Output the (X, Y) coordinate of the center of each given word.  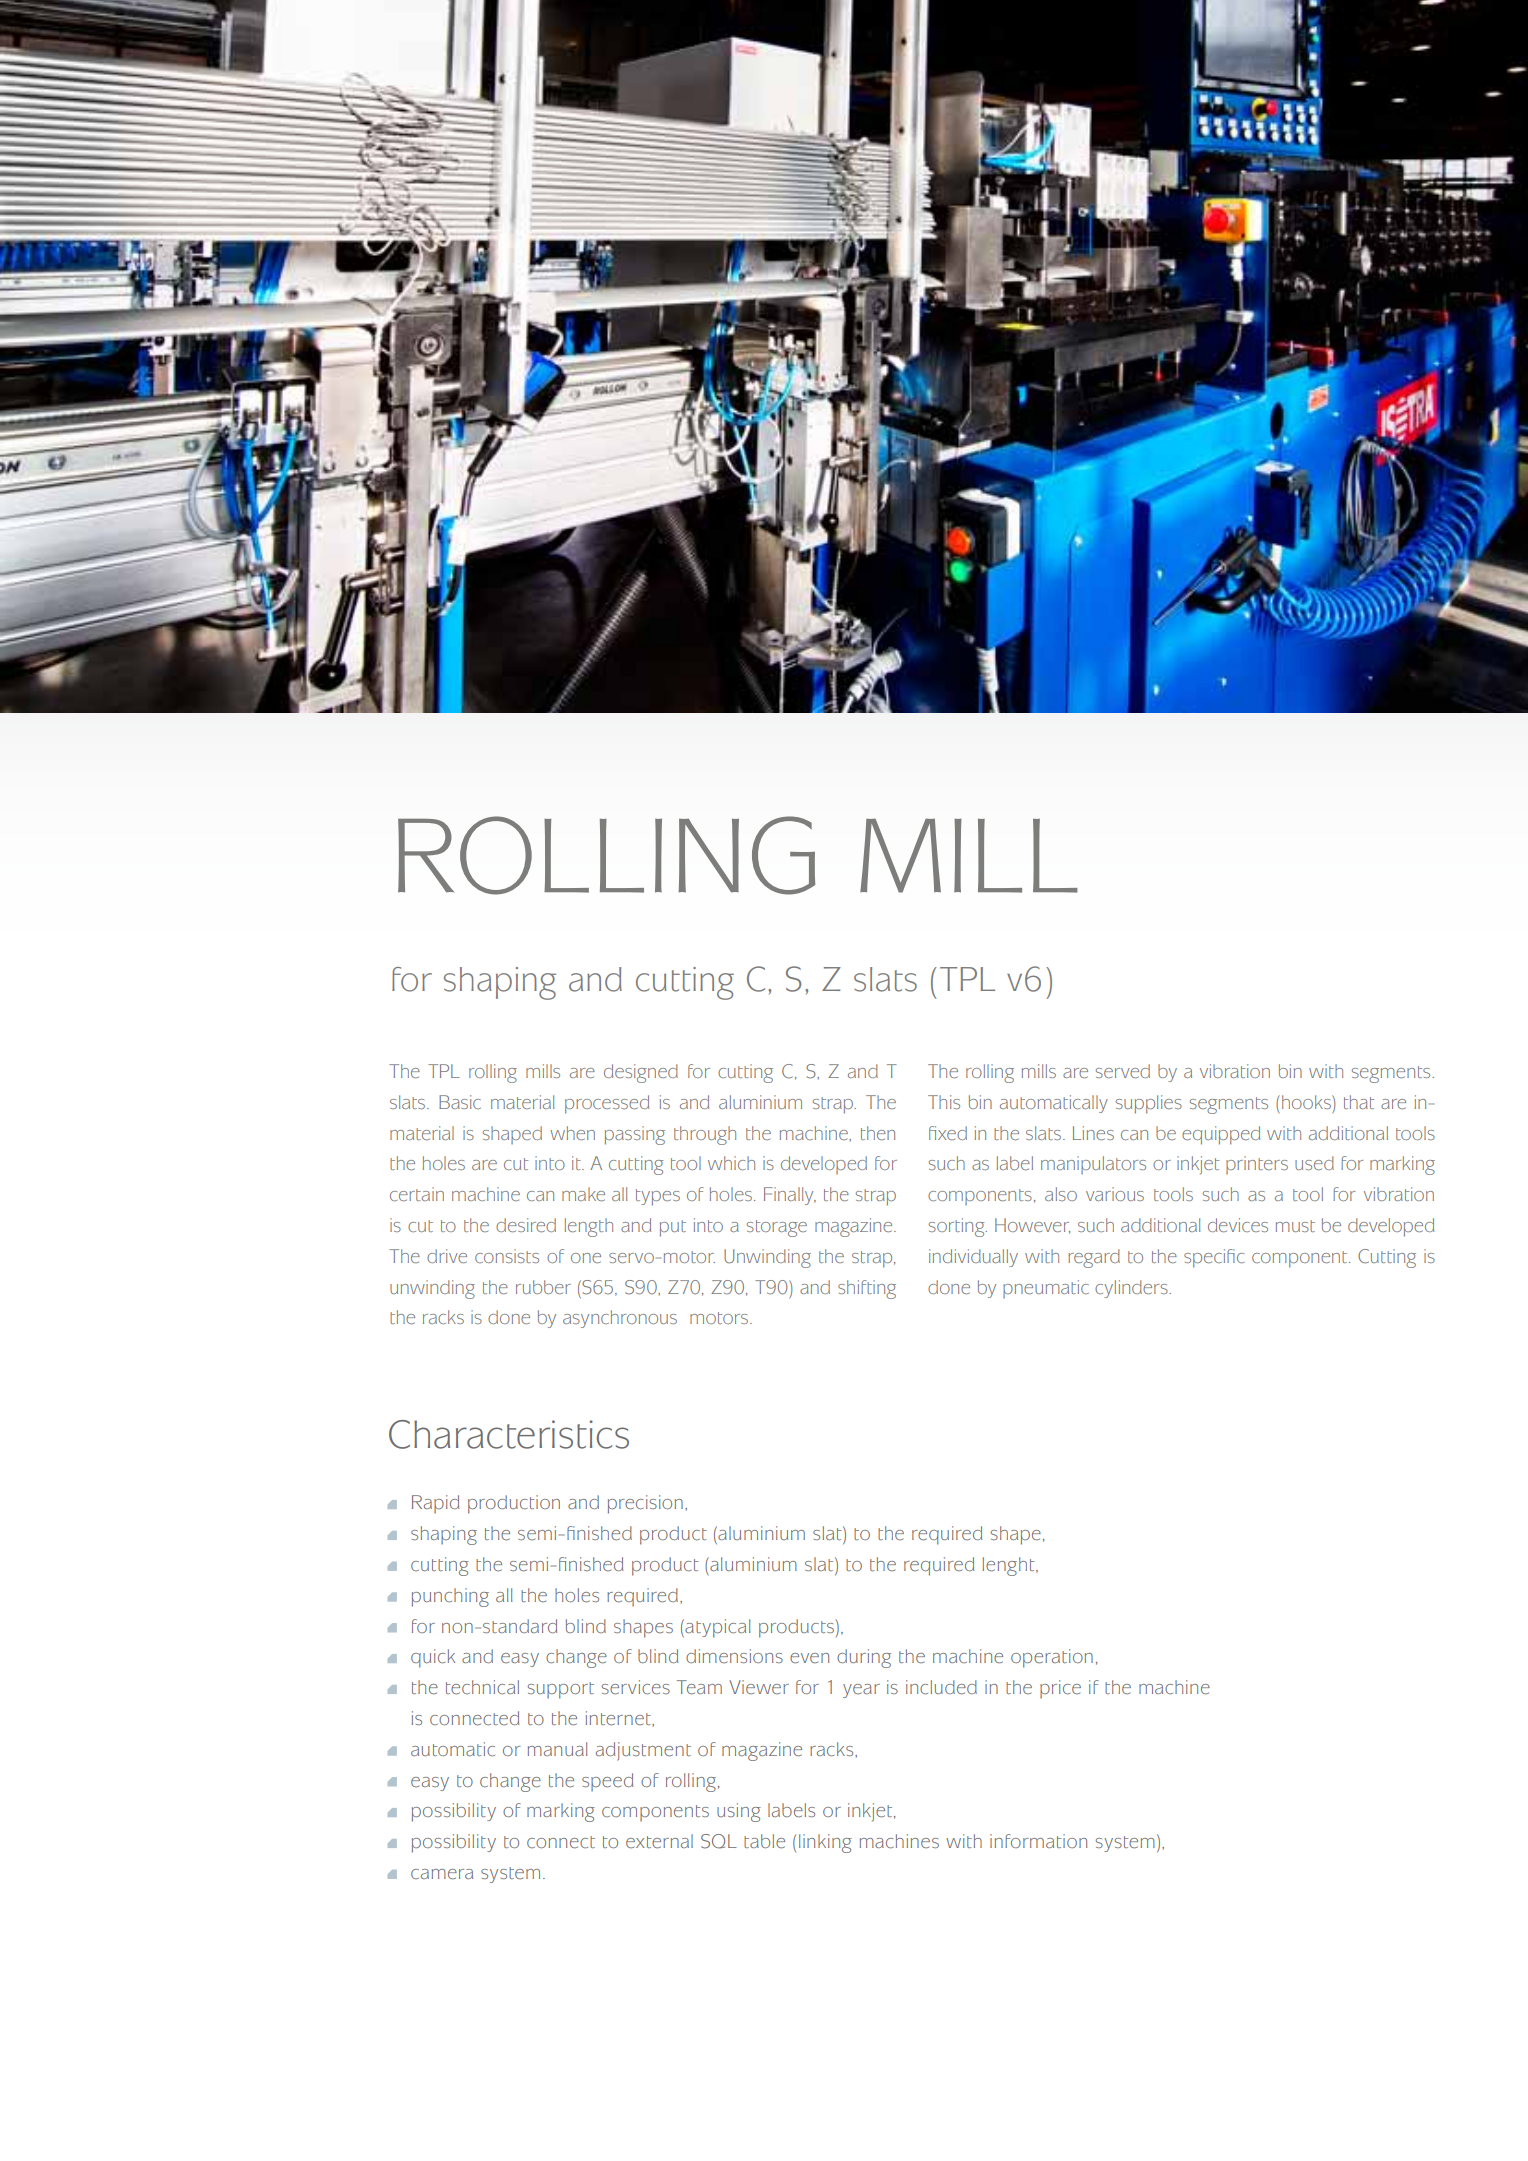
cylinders (1132, 1289)
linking (825, 1843)
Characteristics (509, 1434)
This (944, 1102)
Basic (460, 1102)
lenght (1010, 1566)
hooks (1307, 1102)
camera (442, 1874)
